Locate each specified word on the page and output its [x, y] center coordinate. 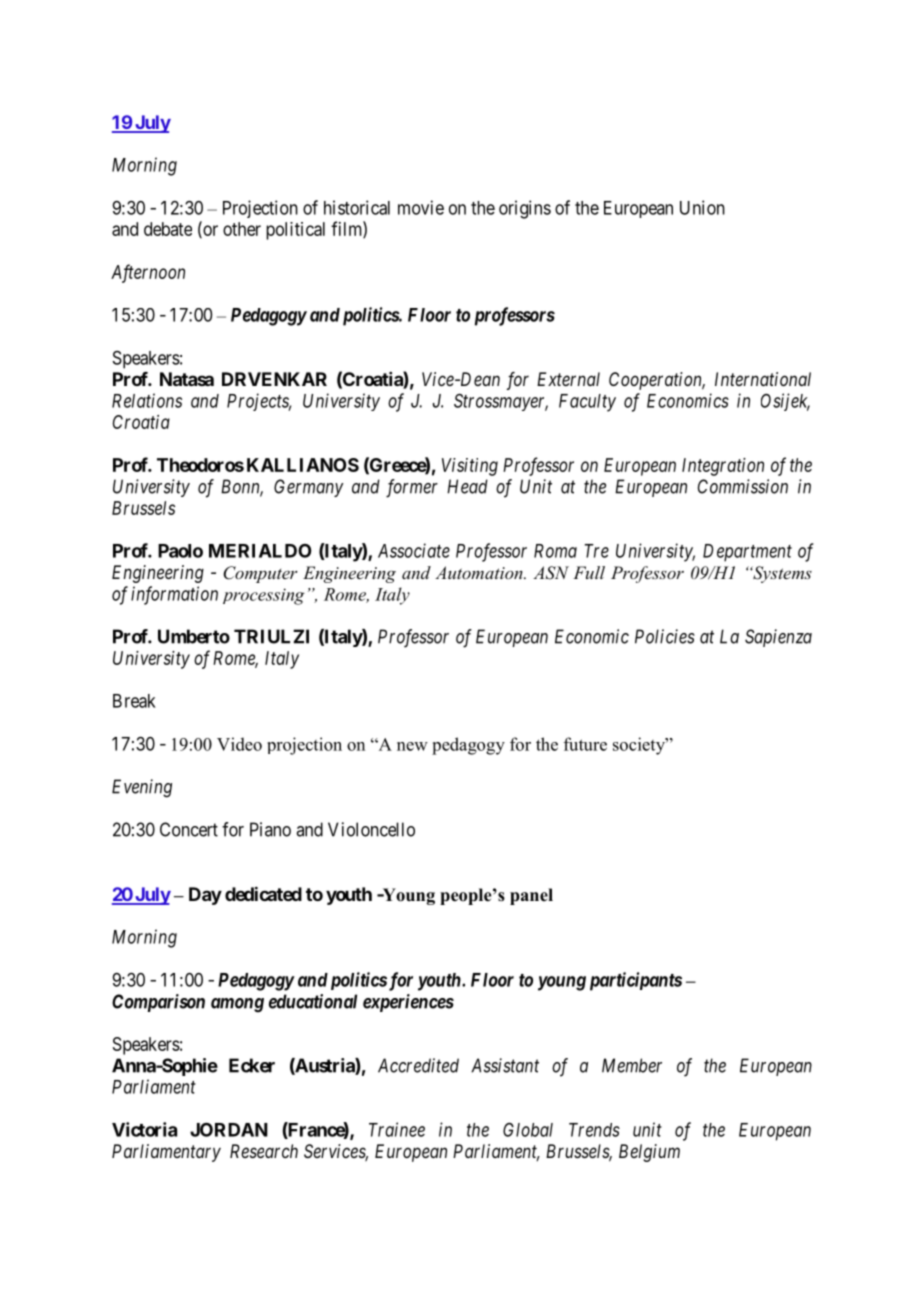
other [242, 229]
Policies [665, 636]
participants [636, 981]
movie [421, 207]
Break [134, 701]
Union [702, 207]
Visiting [470, 467]
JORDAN [229, 1129]
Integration [723, 467]
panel [531, 896]
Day [205, 896]
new [412, 746]
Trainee [397, 1129]
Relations [147, 400]
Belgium [649, 1153]
